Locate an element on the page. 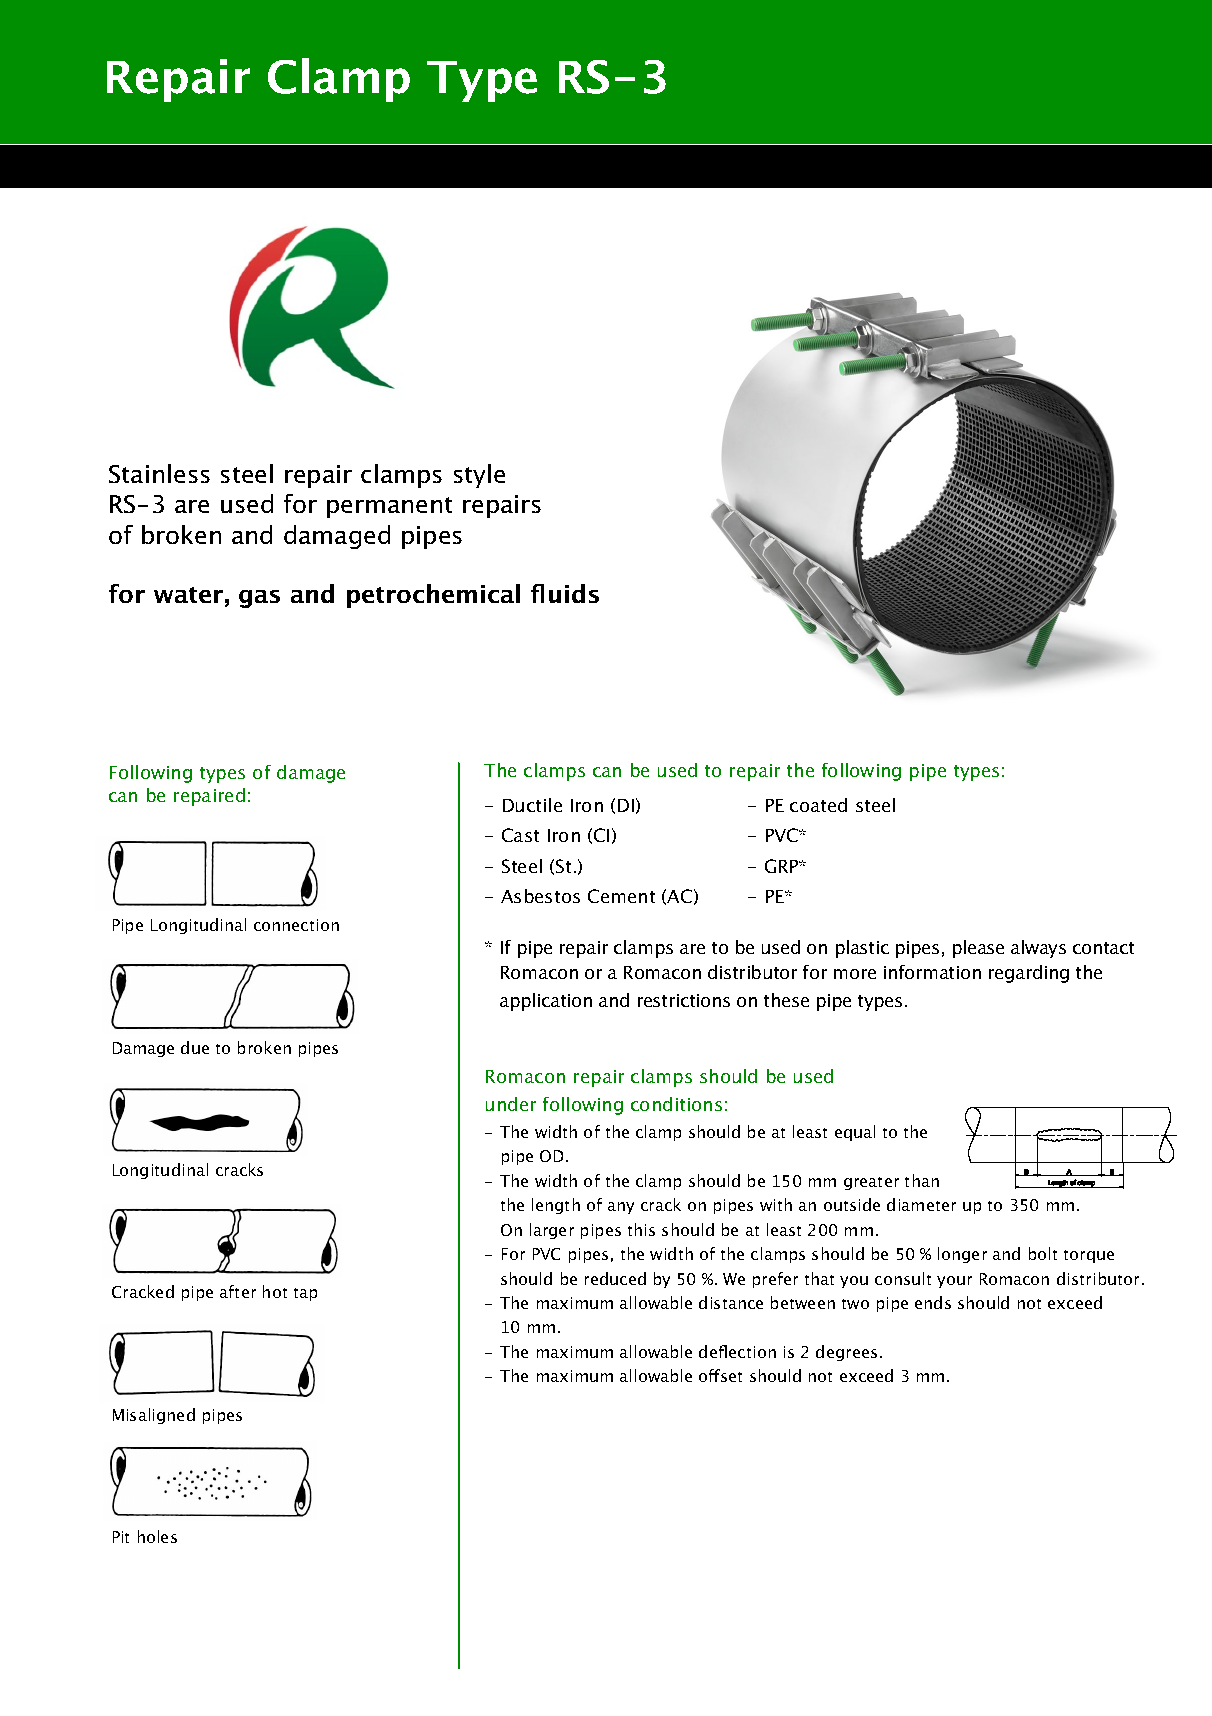 The image size is (1212, 1716). holes is located at coordinates (157, 1536).
